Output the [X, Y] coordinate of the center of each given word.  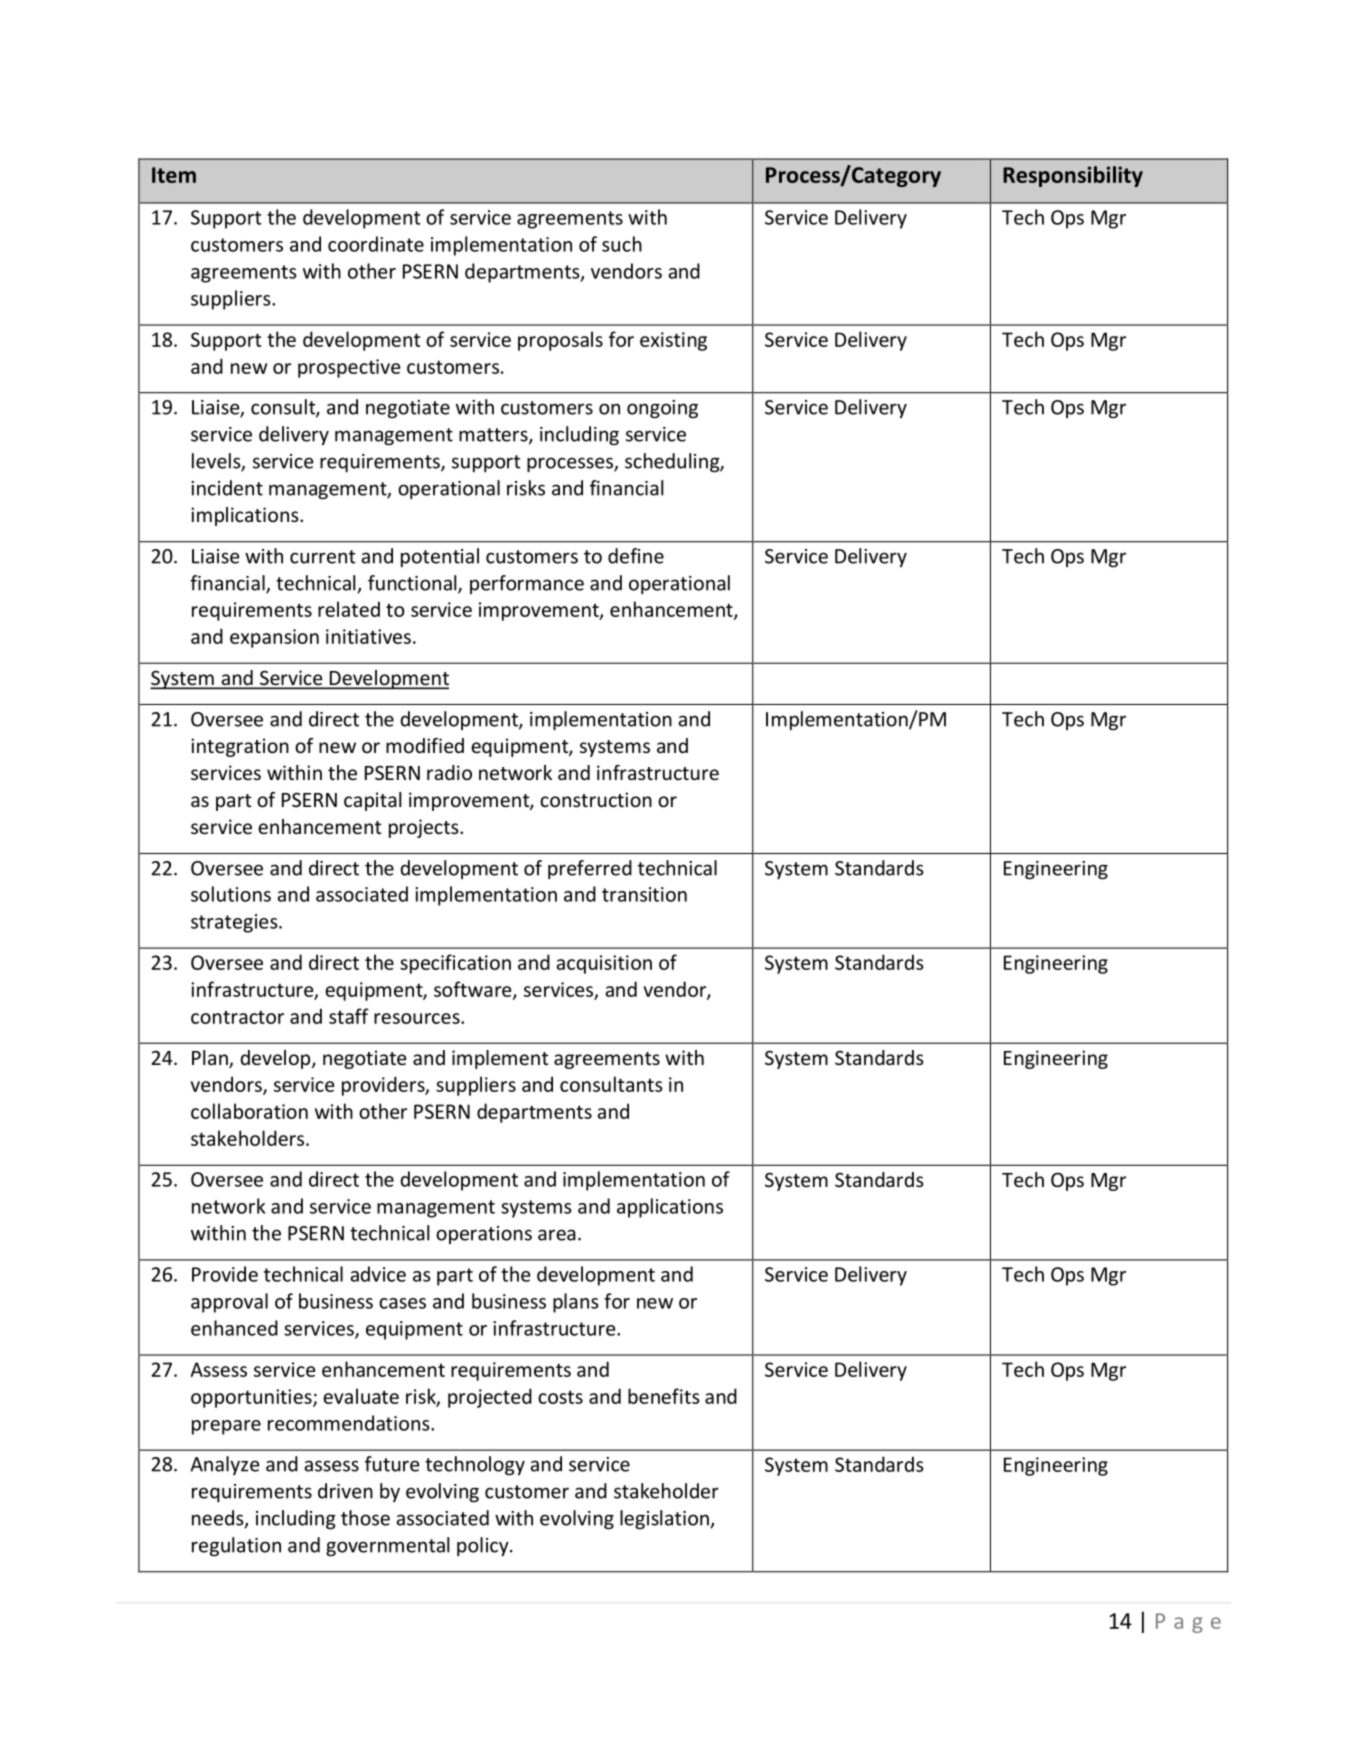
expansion [274, 638]
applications [670, 1208]
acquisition [604, 964]
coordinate [376, 244]
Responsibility [1073, 176]
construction [596, 799]
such [622, 244]
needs [219, 1519]
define [636, 556]
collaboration [249, 1111]
